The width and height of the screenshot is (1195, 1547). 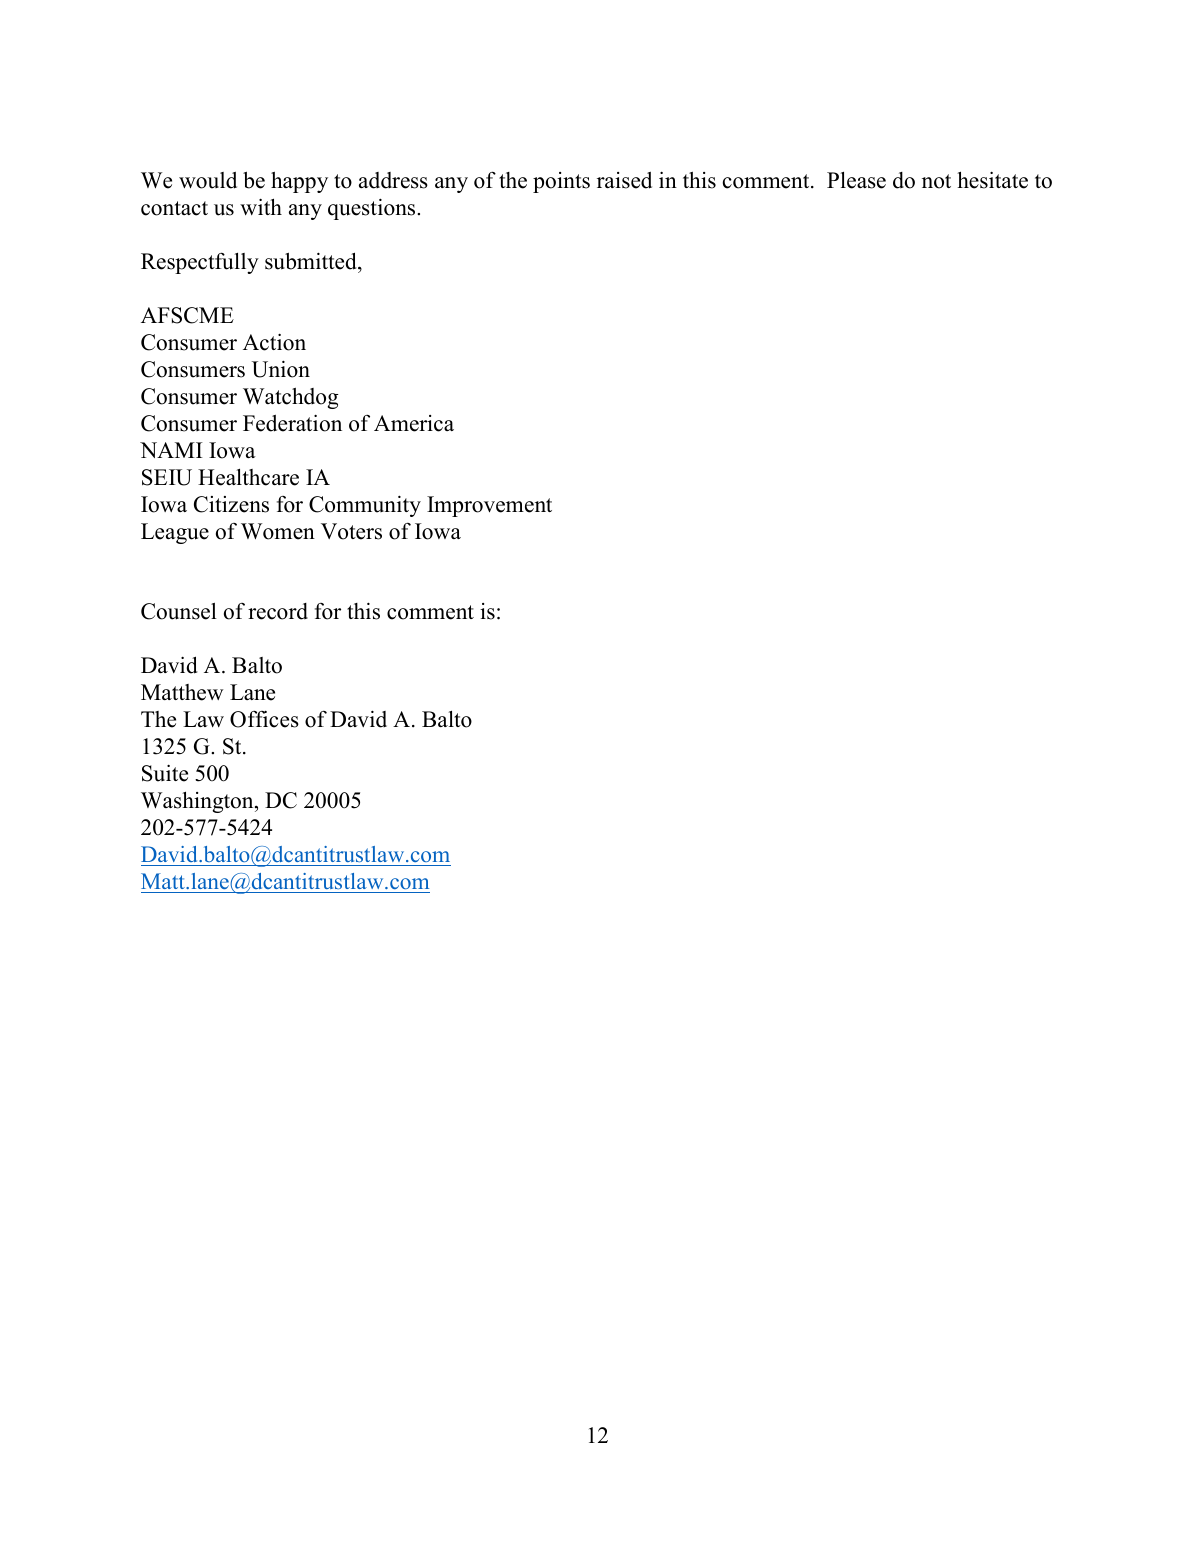 I want to click on points, so click(x=561, y=182).
